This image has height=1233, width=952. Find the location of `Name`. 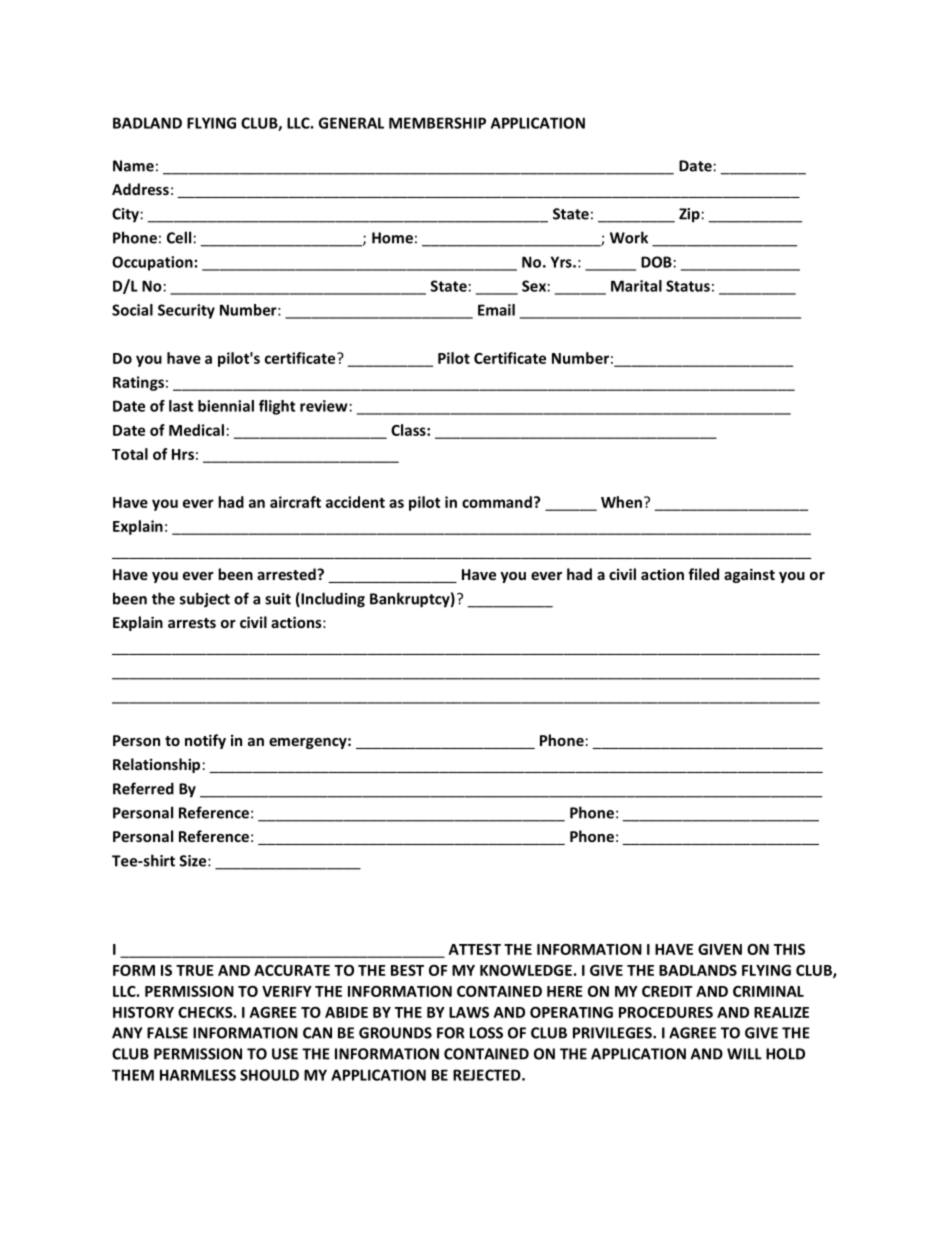

Name is located at coordinates (133, 166).
